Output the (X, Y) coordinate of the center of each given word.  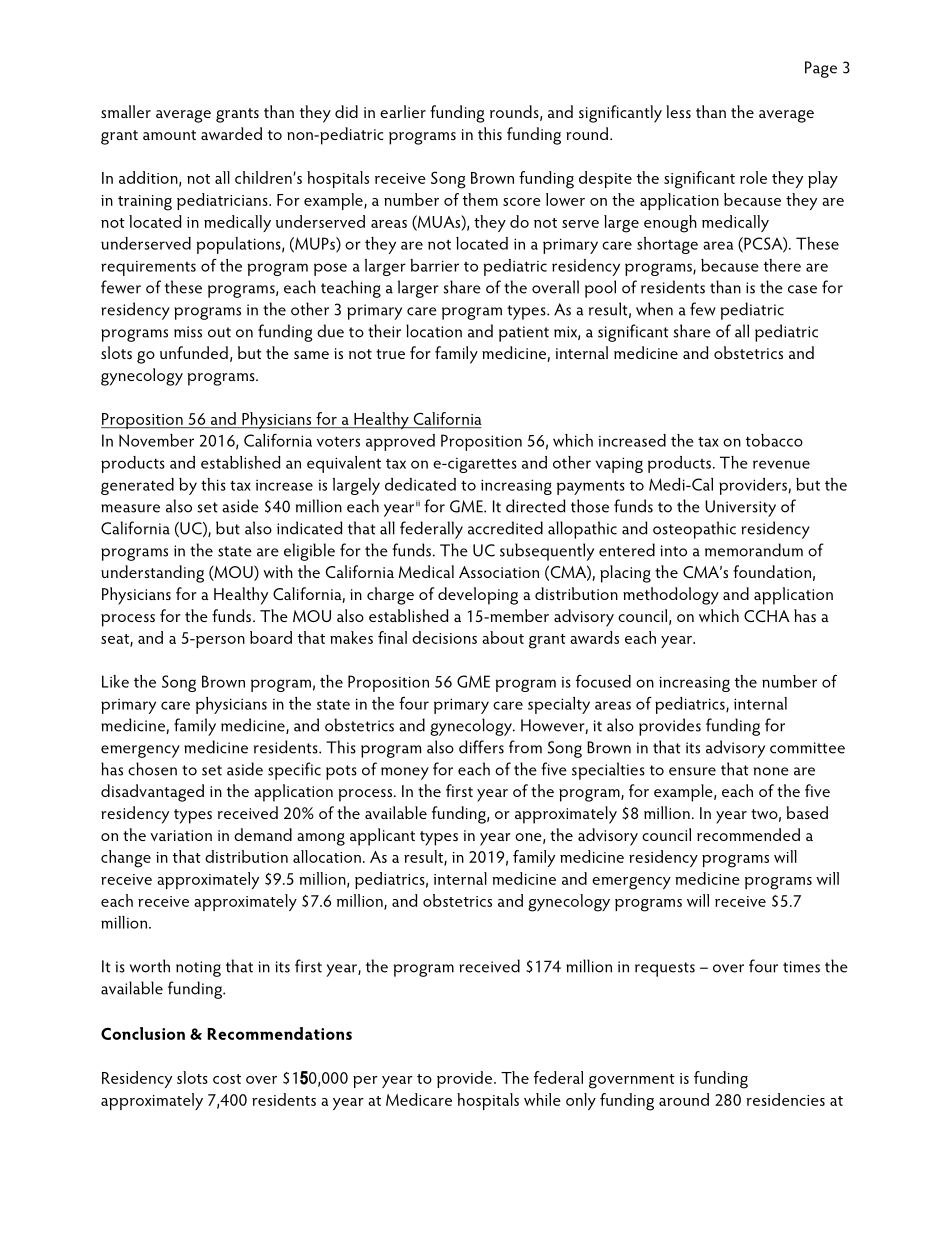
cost (227, 1079)
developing (478, 596)
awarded (231, 133)
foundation (772, 571)
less (678, 111)
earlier (403, 111)
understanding (152, 574)
